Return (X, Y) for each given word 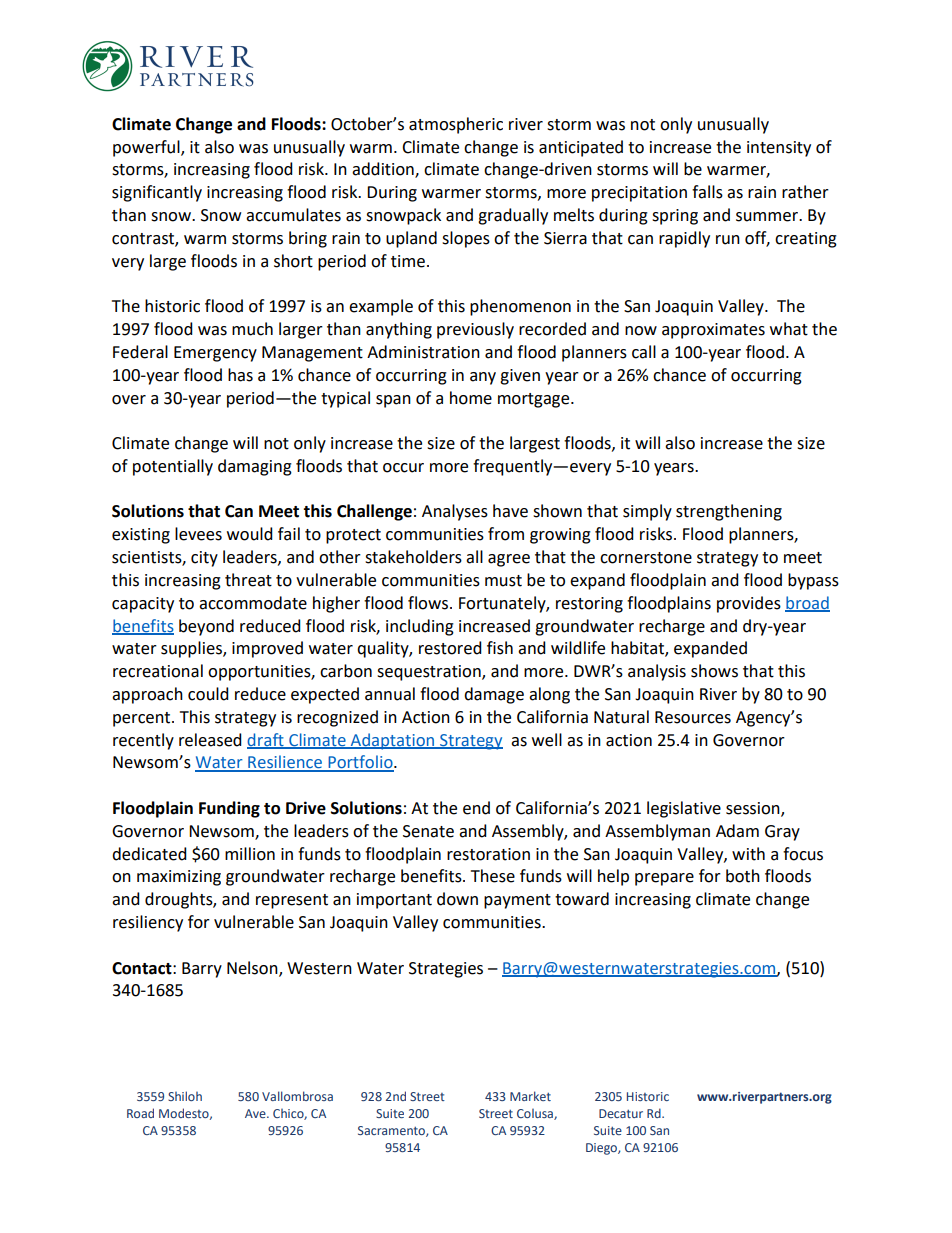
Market (530, 1096)
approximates (713, 331)
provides (749, 604)
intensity (779, 149)
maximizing (179, 878)
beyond (206, 627)
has (240, 375)
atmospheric (456, 125)
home (471, 398)
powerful (147, 148)
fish (500, 648)
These (493, 876)
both (743, 876)
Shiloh (185, 1096)
